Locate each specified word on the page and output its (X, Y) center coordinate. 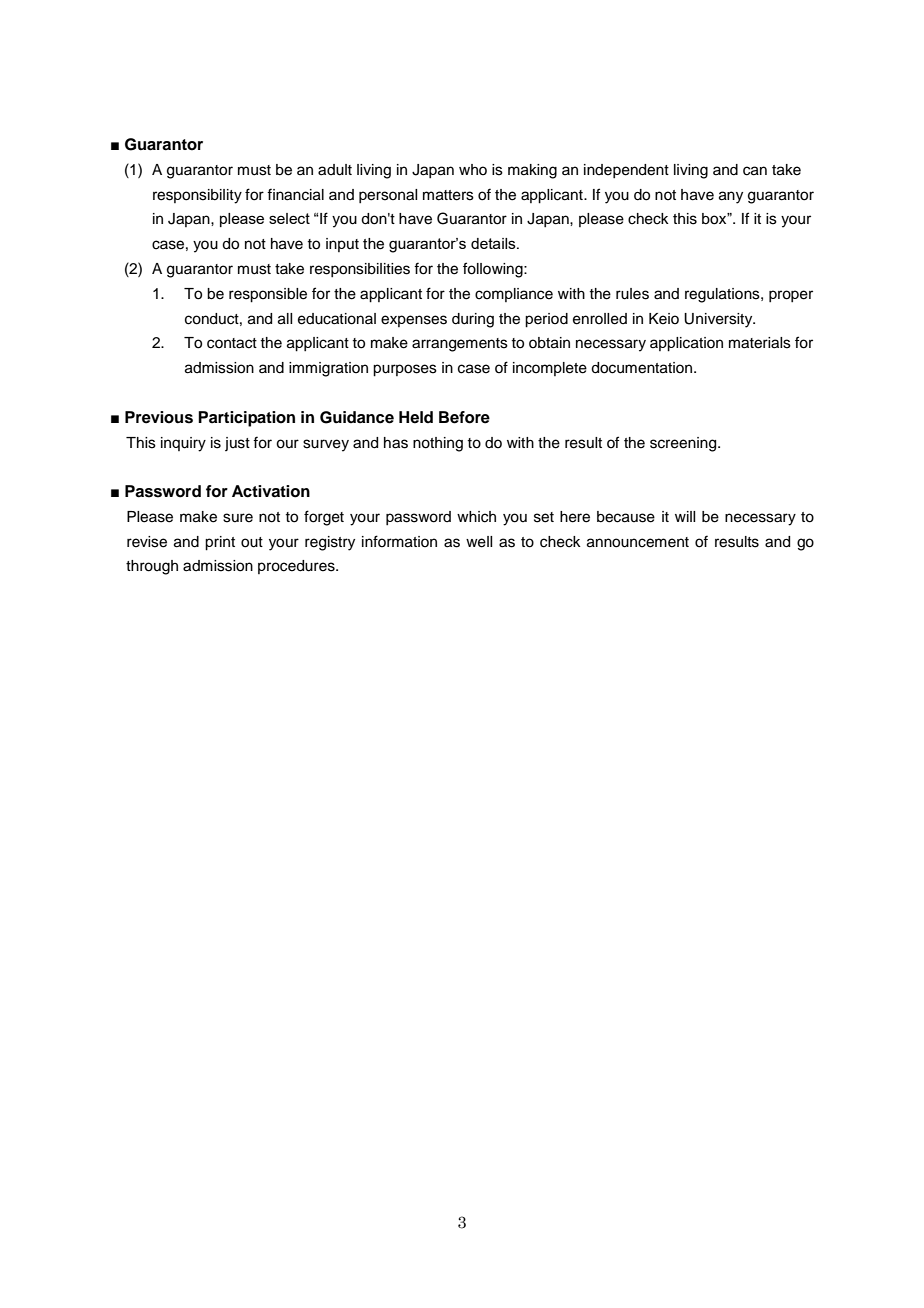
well (479, 542)
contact (232, 343)
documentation (643, 368)
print (220, 543)
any (731, 197)
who (473, 169)
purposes (405, 370)
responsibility (197, 196)
